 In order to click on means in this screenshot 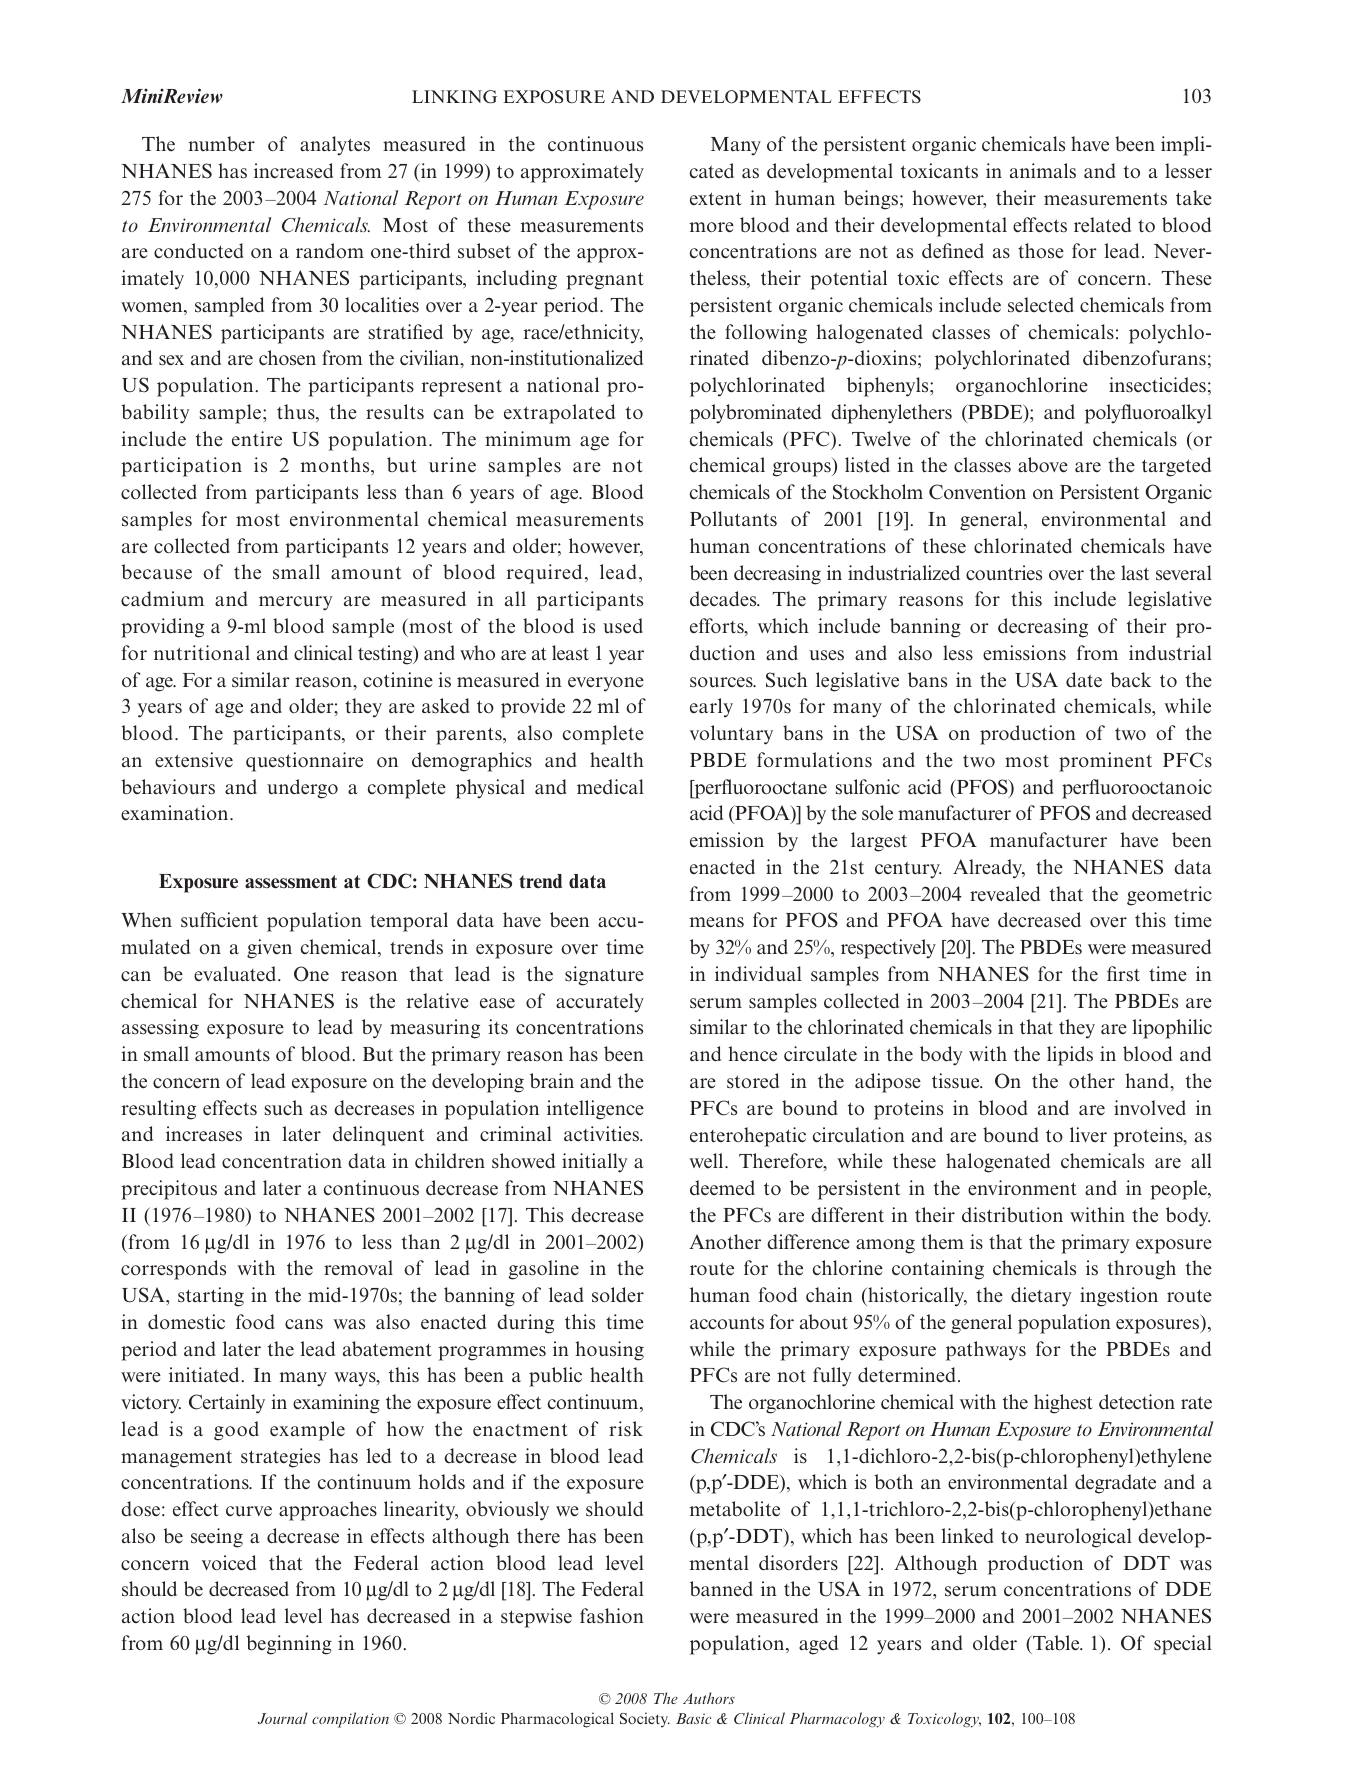, I will do `click(717, 922)`.
